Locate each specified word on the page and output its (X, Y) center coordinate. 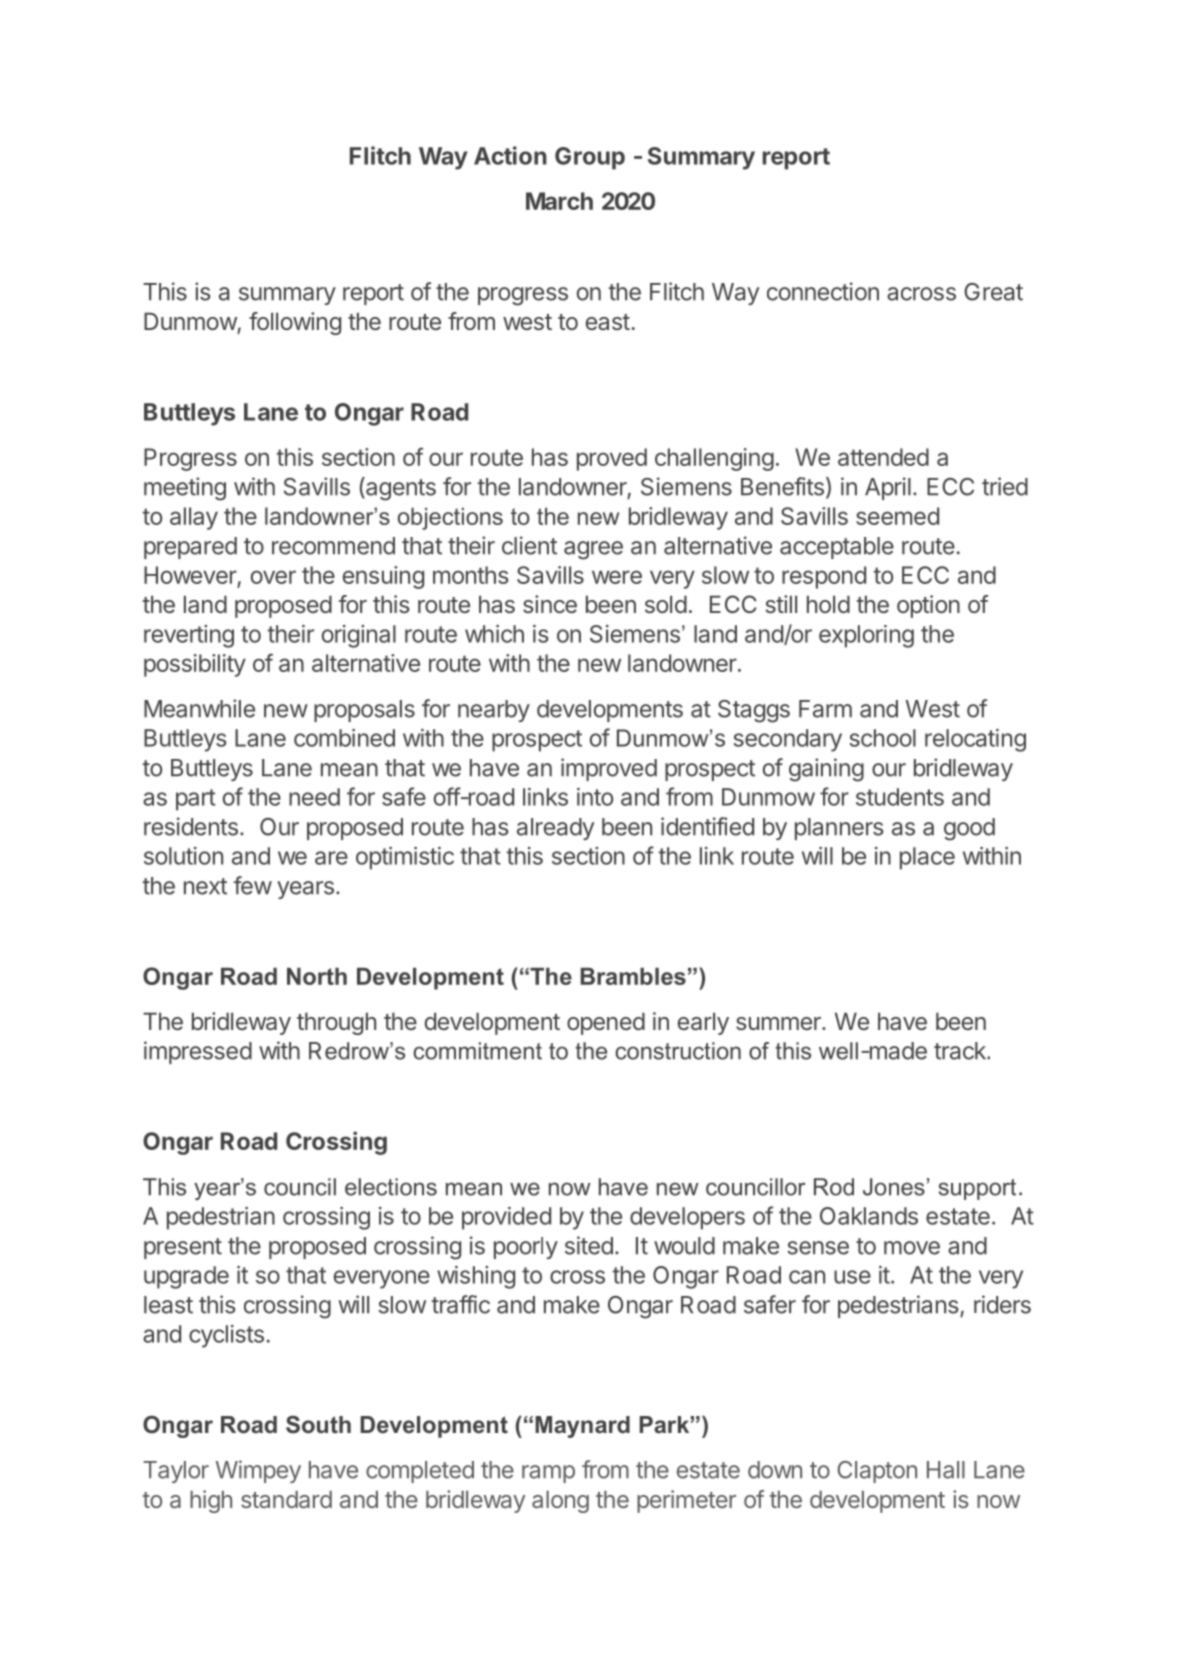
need (314, 797)
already (555, 829)
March (559, 201)
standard (286, 1499)
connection (823, 291)
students (900, 797)
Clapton (877, 1472)
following (295, 323)
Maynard (582, 1427)
